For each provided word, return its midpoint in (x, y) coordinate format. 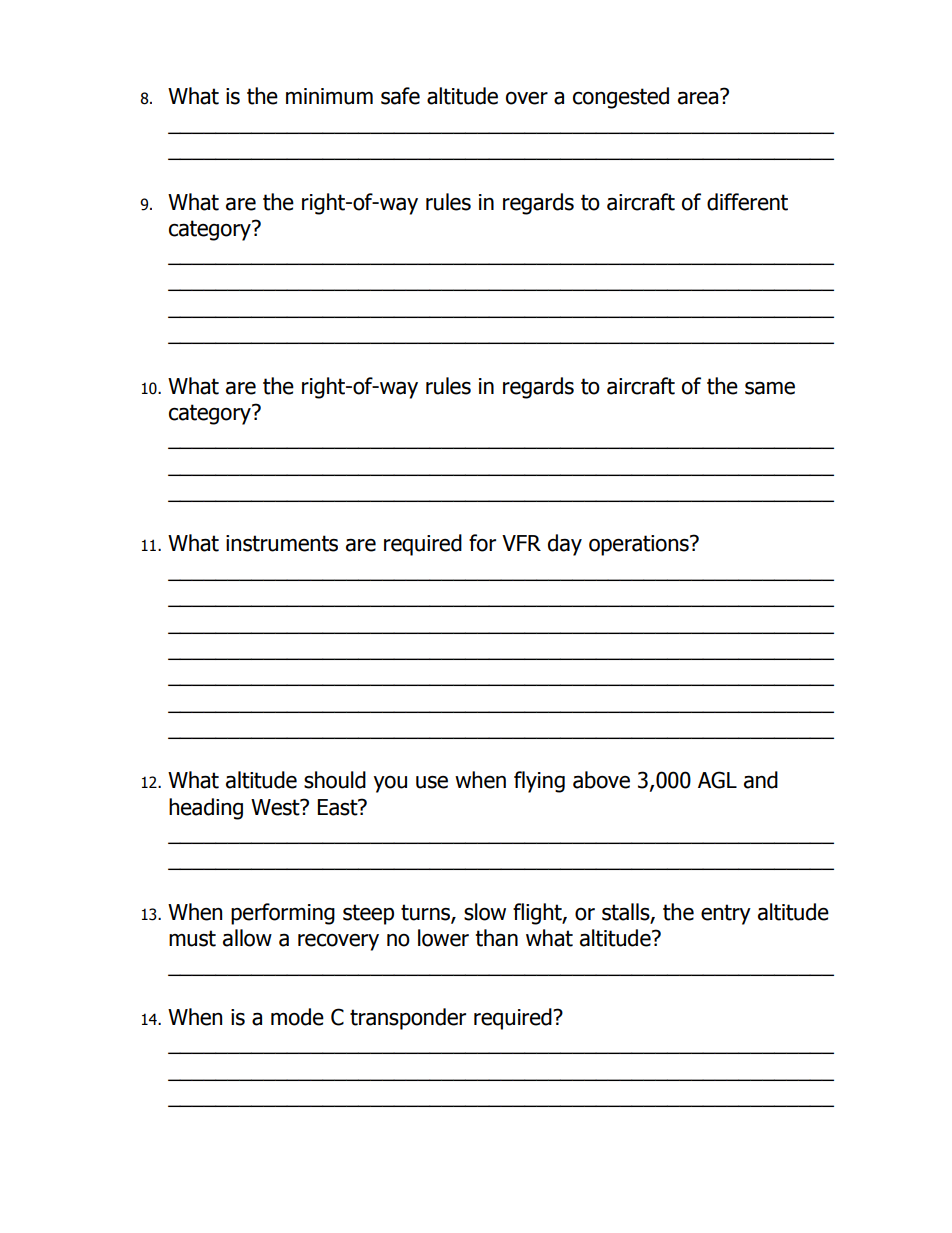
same (770, 388)
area (699, 97)
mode (297, 1017)
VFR (521, 543)
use (432, 782)
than (497, 938)
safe (400, 96)
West (276, 807)
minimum (329, 96)
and (761, 780)
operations (640, 545)
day (565, 545)
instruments (282, 543)
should (335, 780)
